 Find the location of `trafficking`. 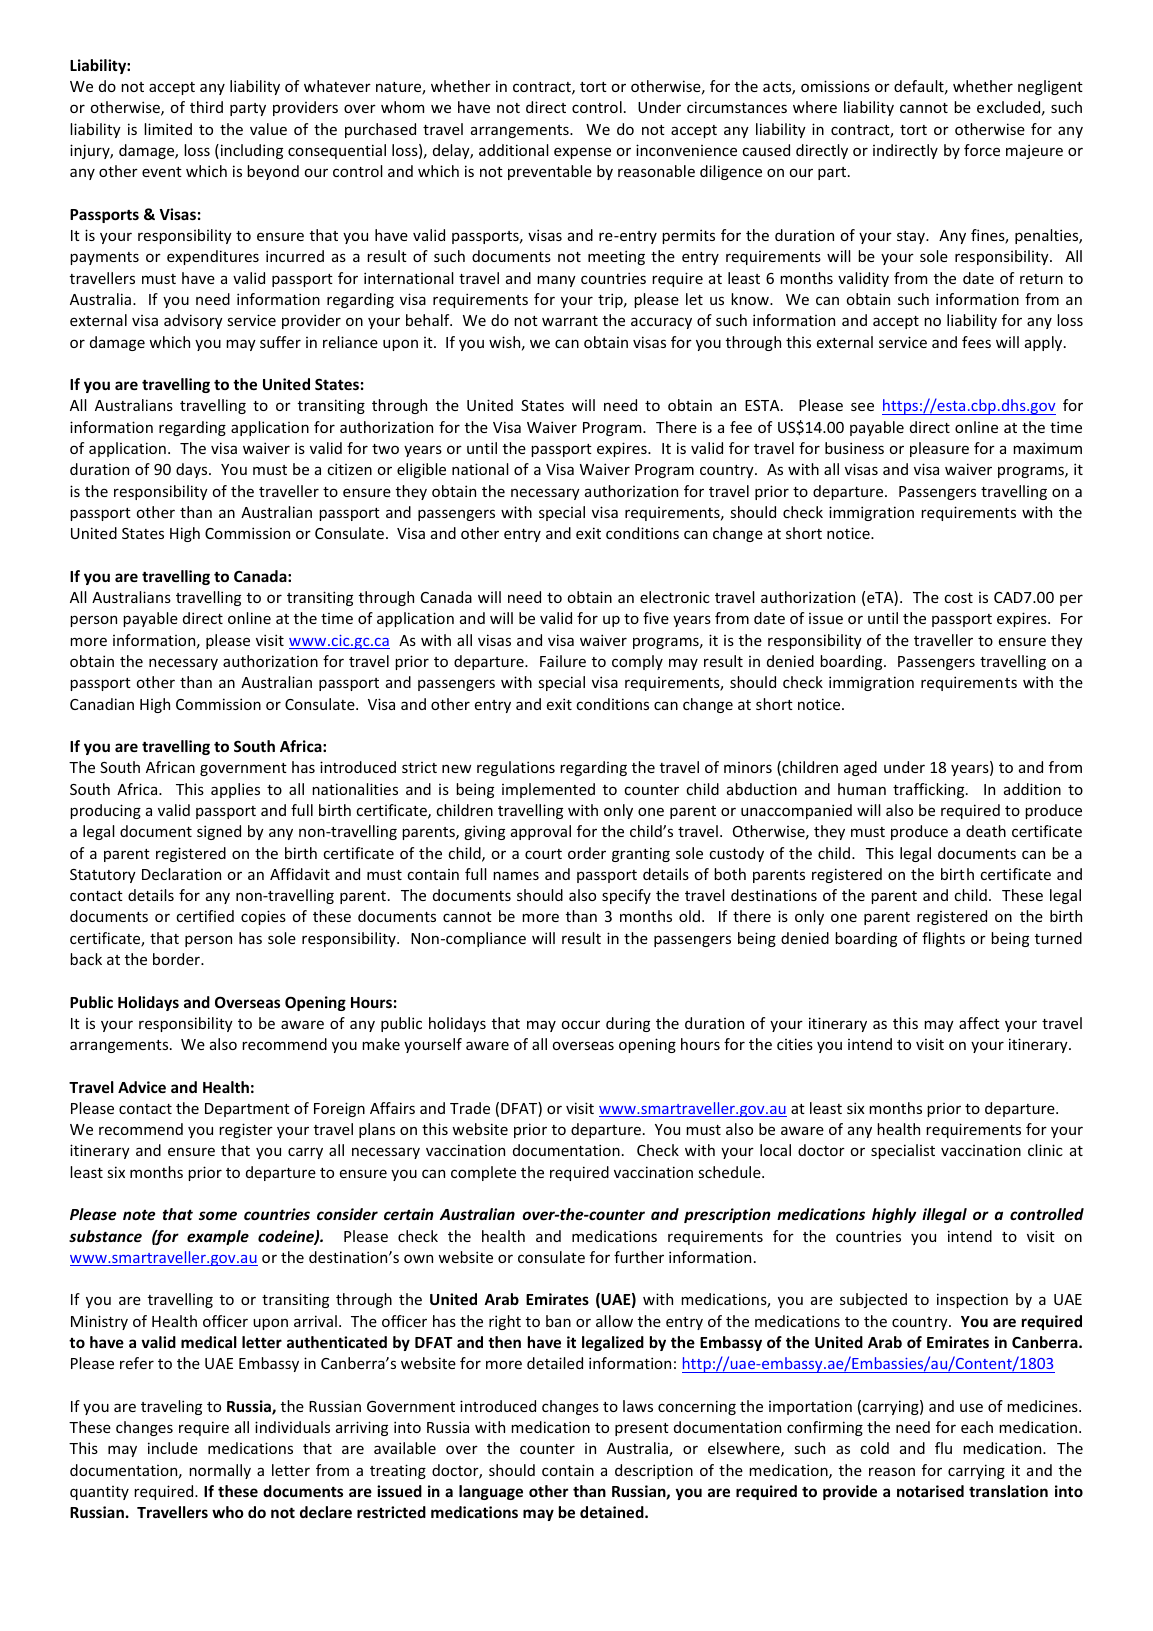

trafficking is located at coordinates (930, 790).
